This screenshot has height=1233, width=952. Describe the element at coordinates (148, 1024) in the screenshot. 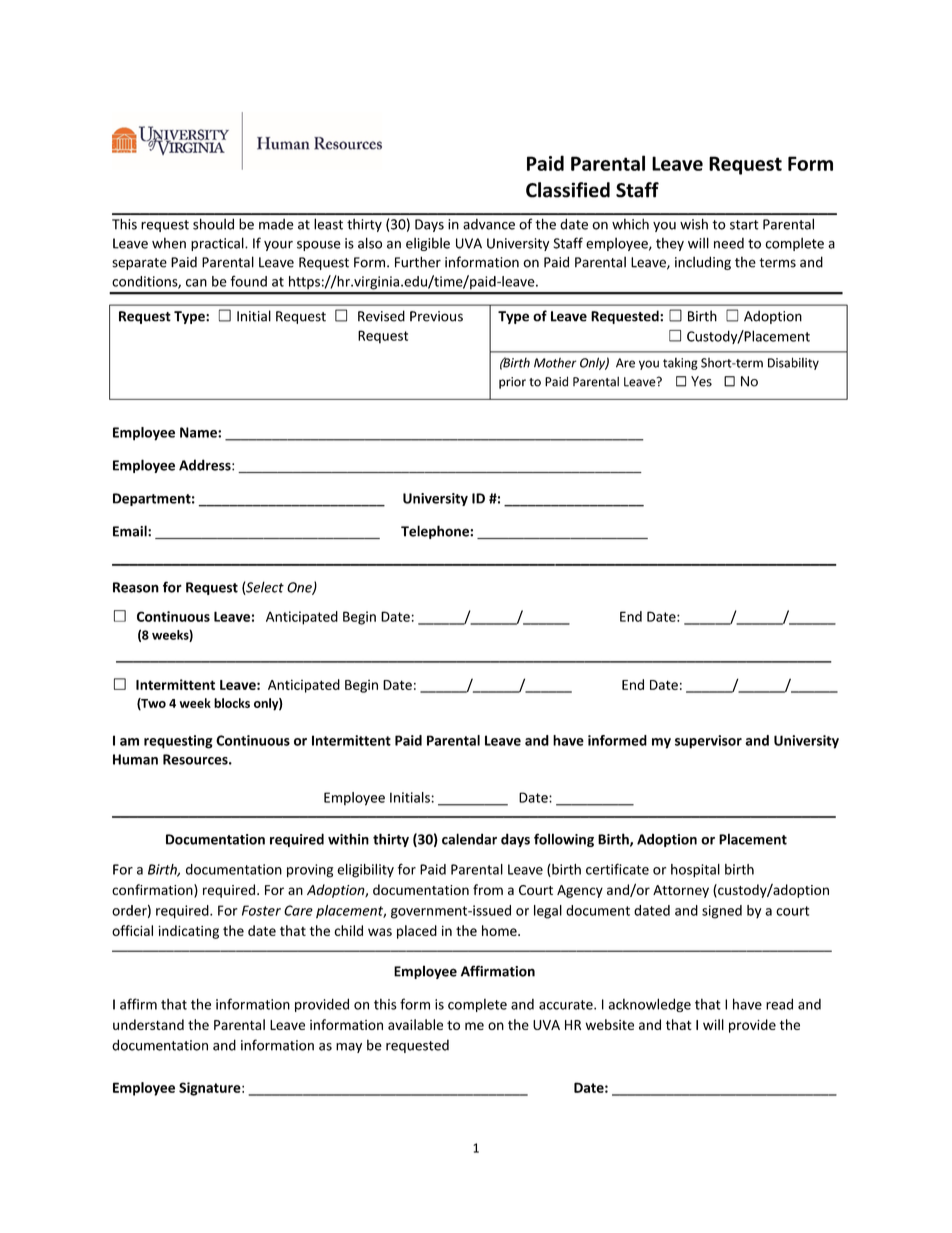

I see `understand` at that location.
